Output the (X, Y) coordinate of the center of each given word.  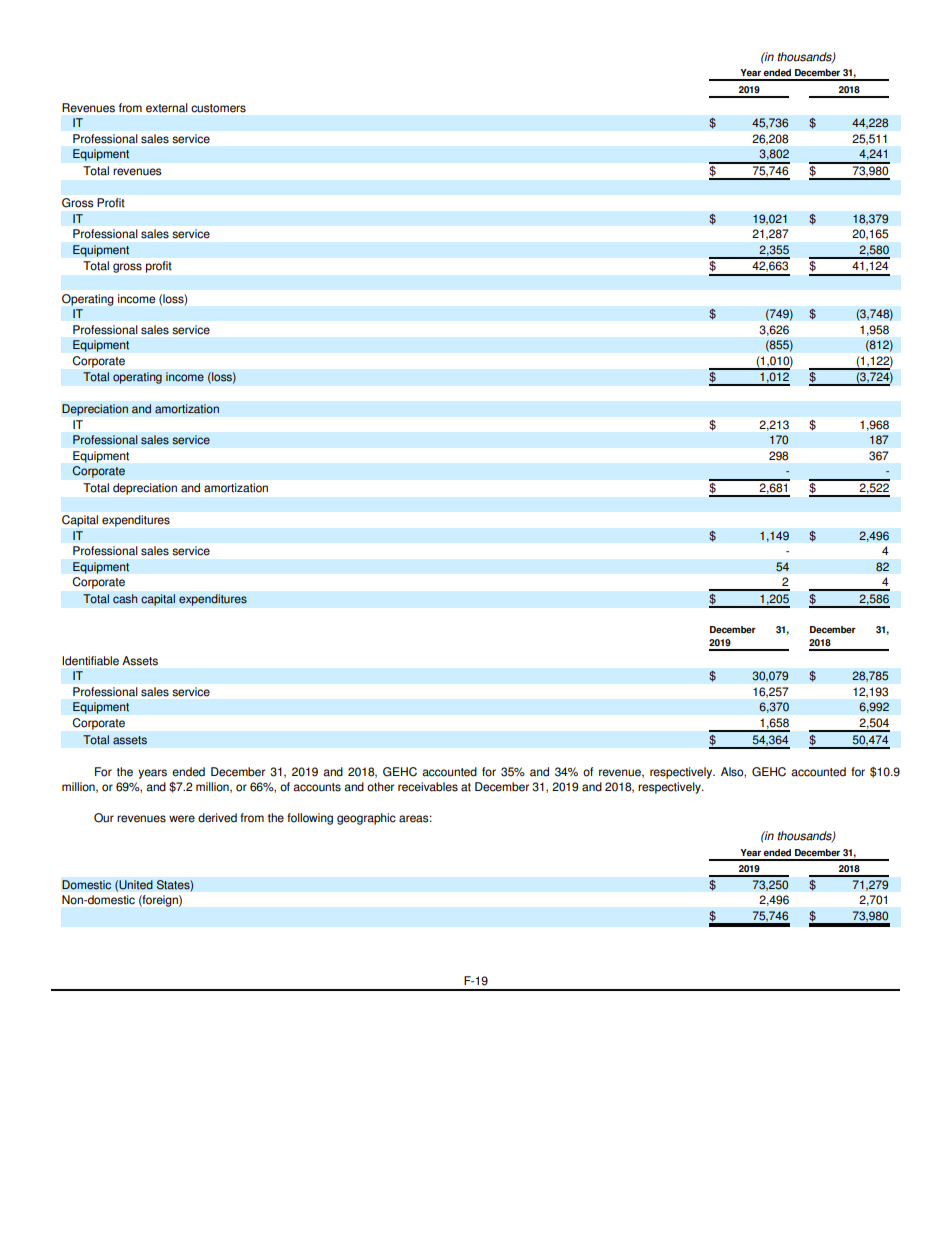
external (167, 108)
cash (125, 599)
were (182, 819)
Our (104, 818)
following (310, 819)
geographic (366, 819)
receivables (428, 787)
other (380, 787)
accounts (317, 787)
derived (217, 818)
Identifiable (90, 661)
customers (218, 108)
